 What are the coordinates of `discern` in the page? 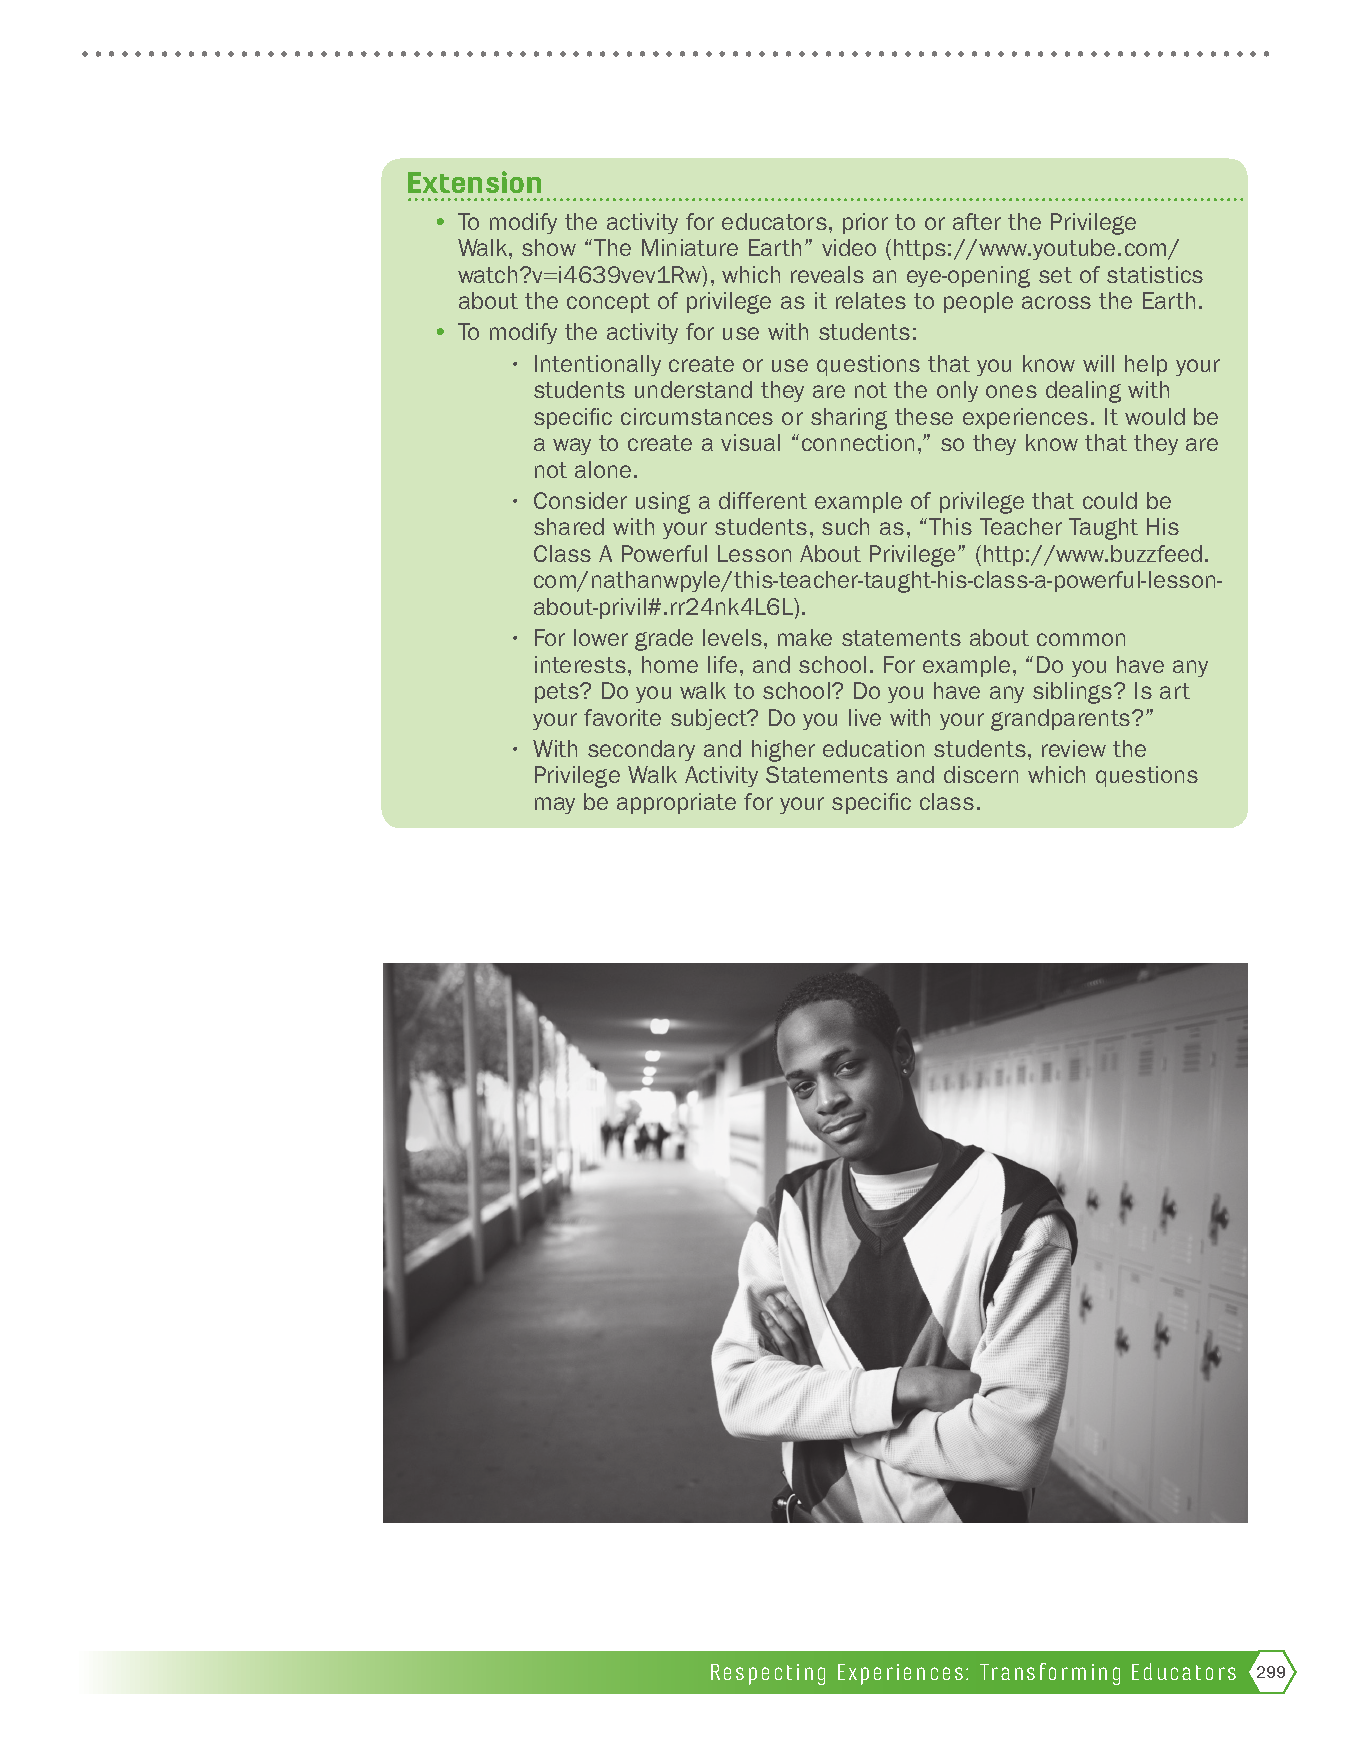 It's located at (981, 774).
